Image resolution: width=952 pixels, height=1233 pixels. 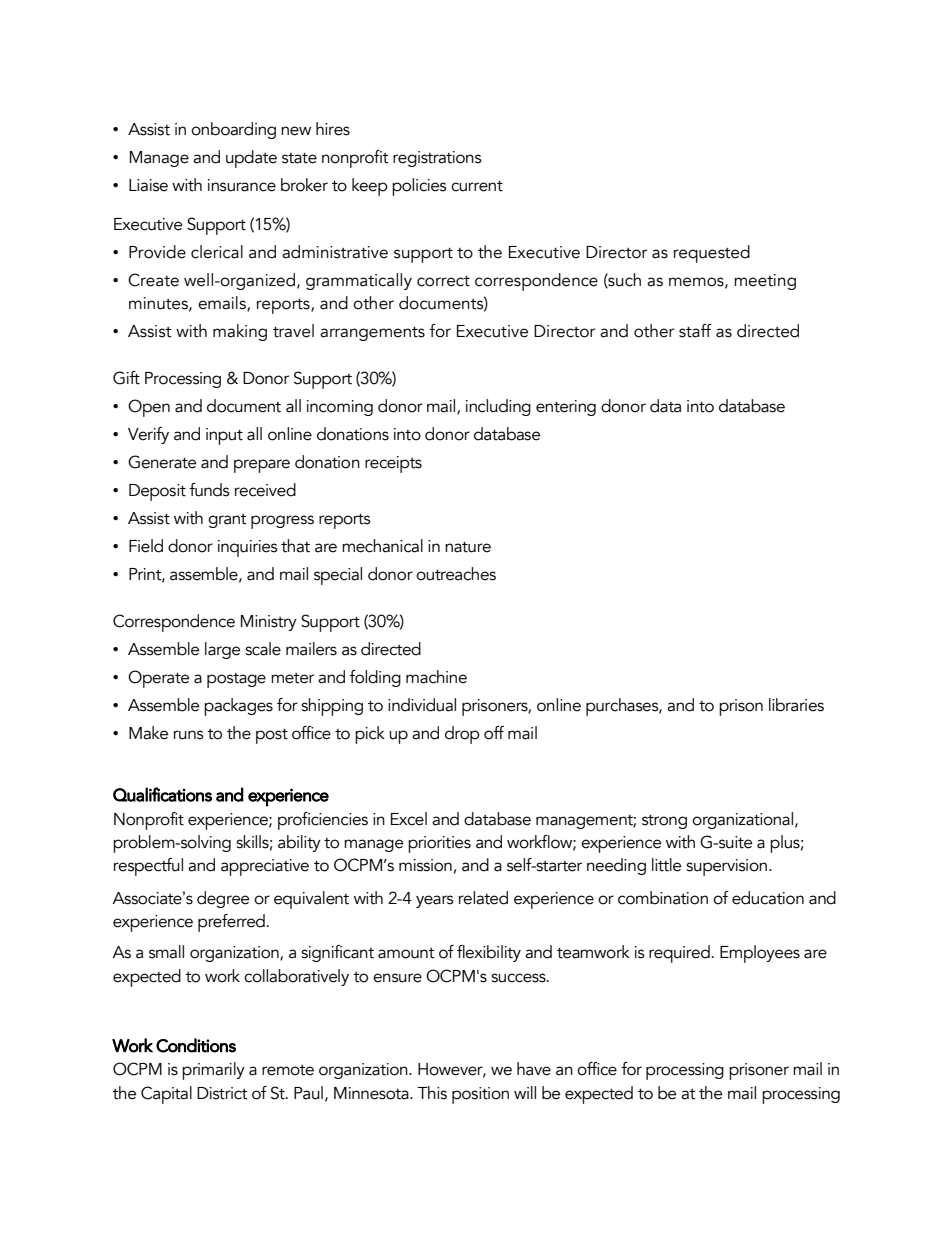 What do you see at coordinates (222, 650) in the document?
I see `large` at bounding box center [222, 650].
